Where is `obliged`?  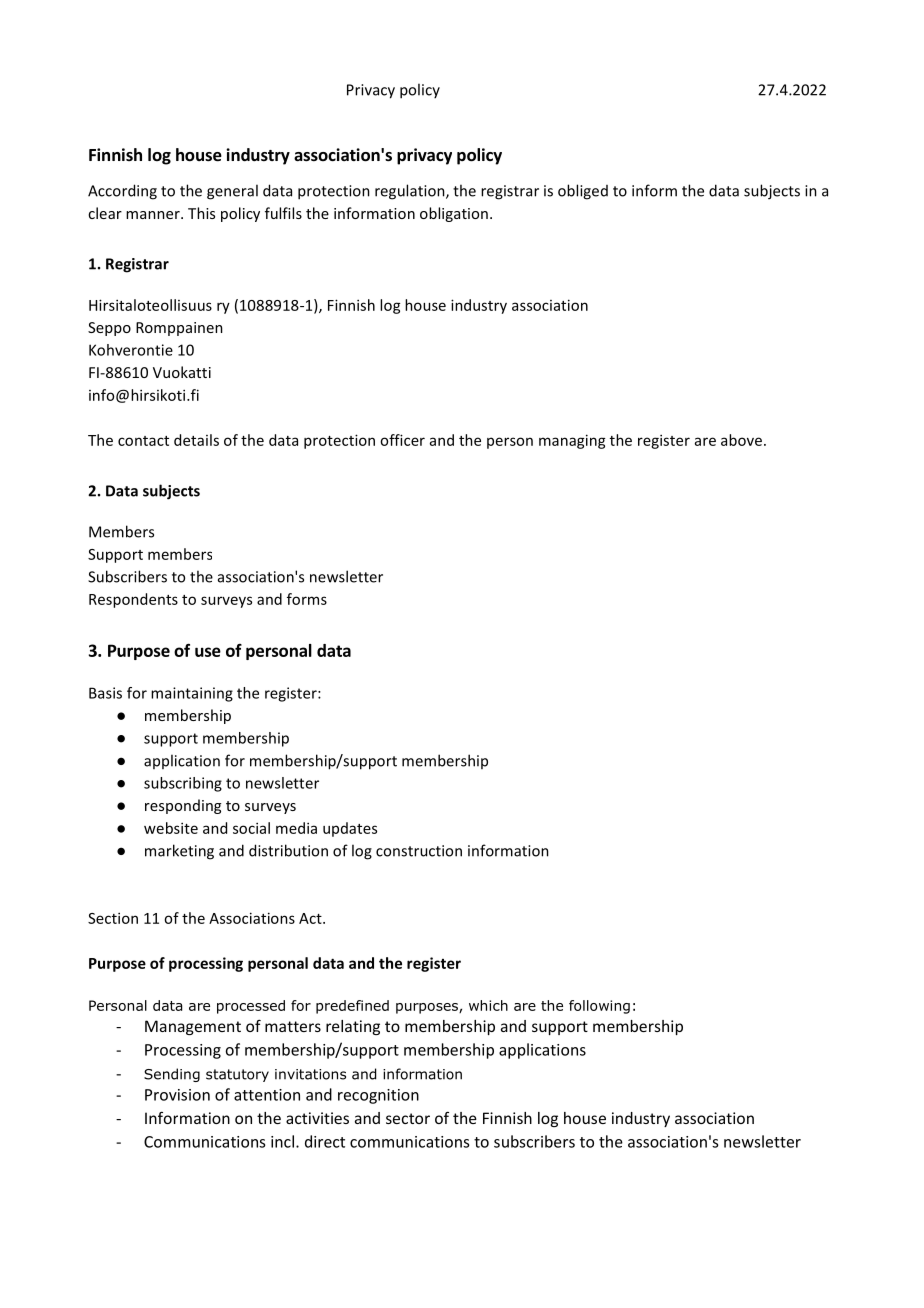
obliged is located at coordinates (583, 192).
